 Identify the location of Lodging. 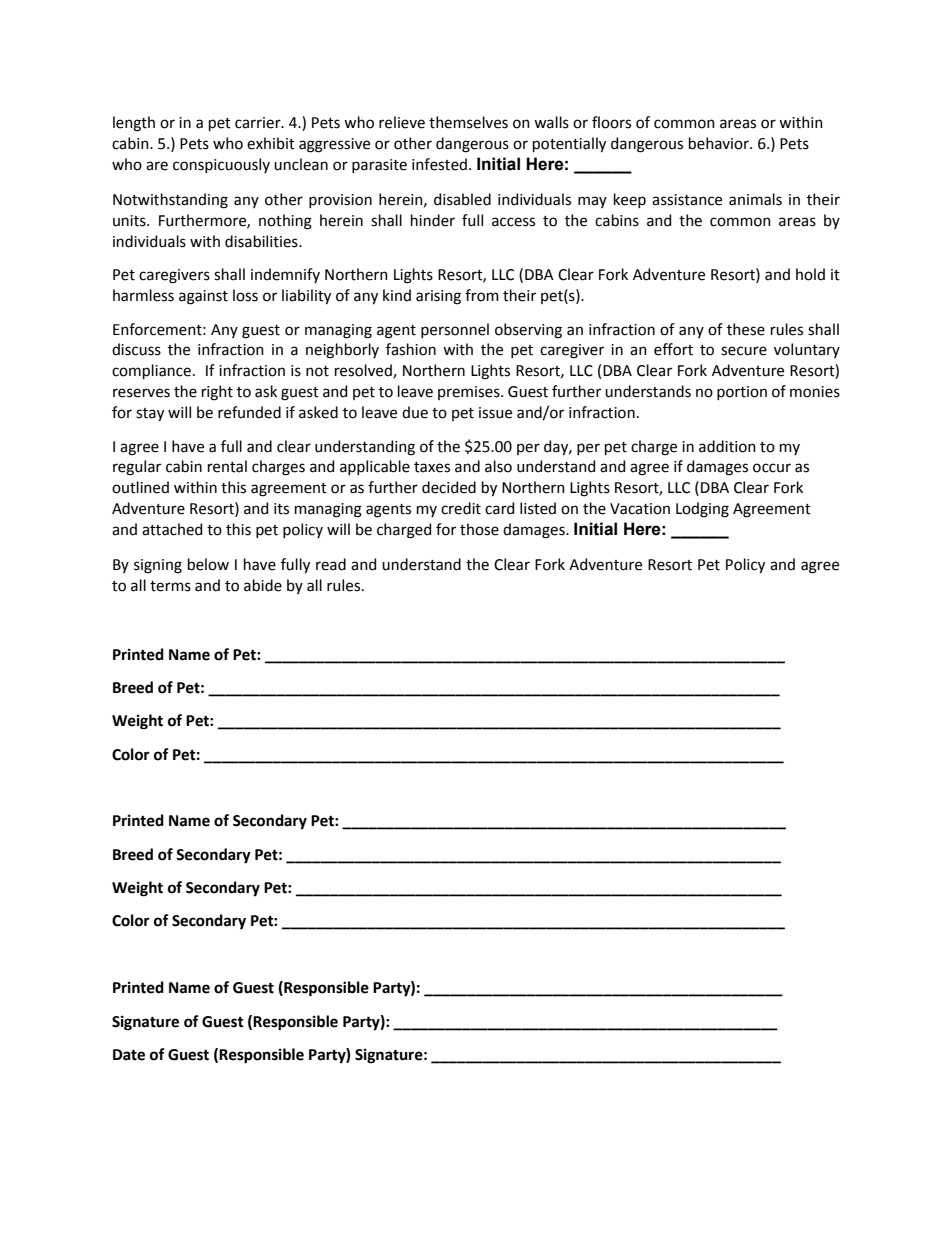
(702, 510).
